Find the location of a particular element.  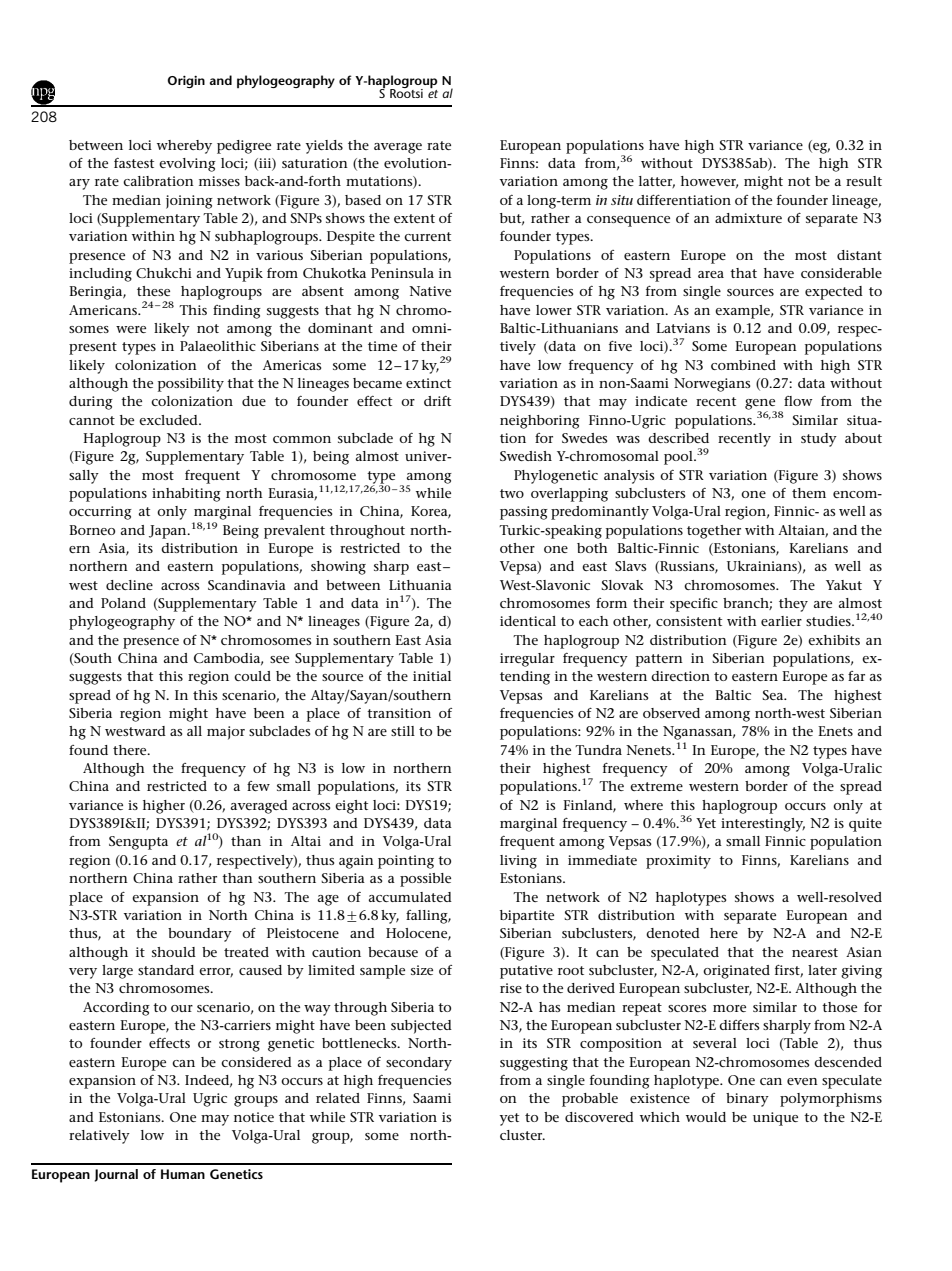

flow is located at coordinates (798, 401).
